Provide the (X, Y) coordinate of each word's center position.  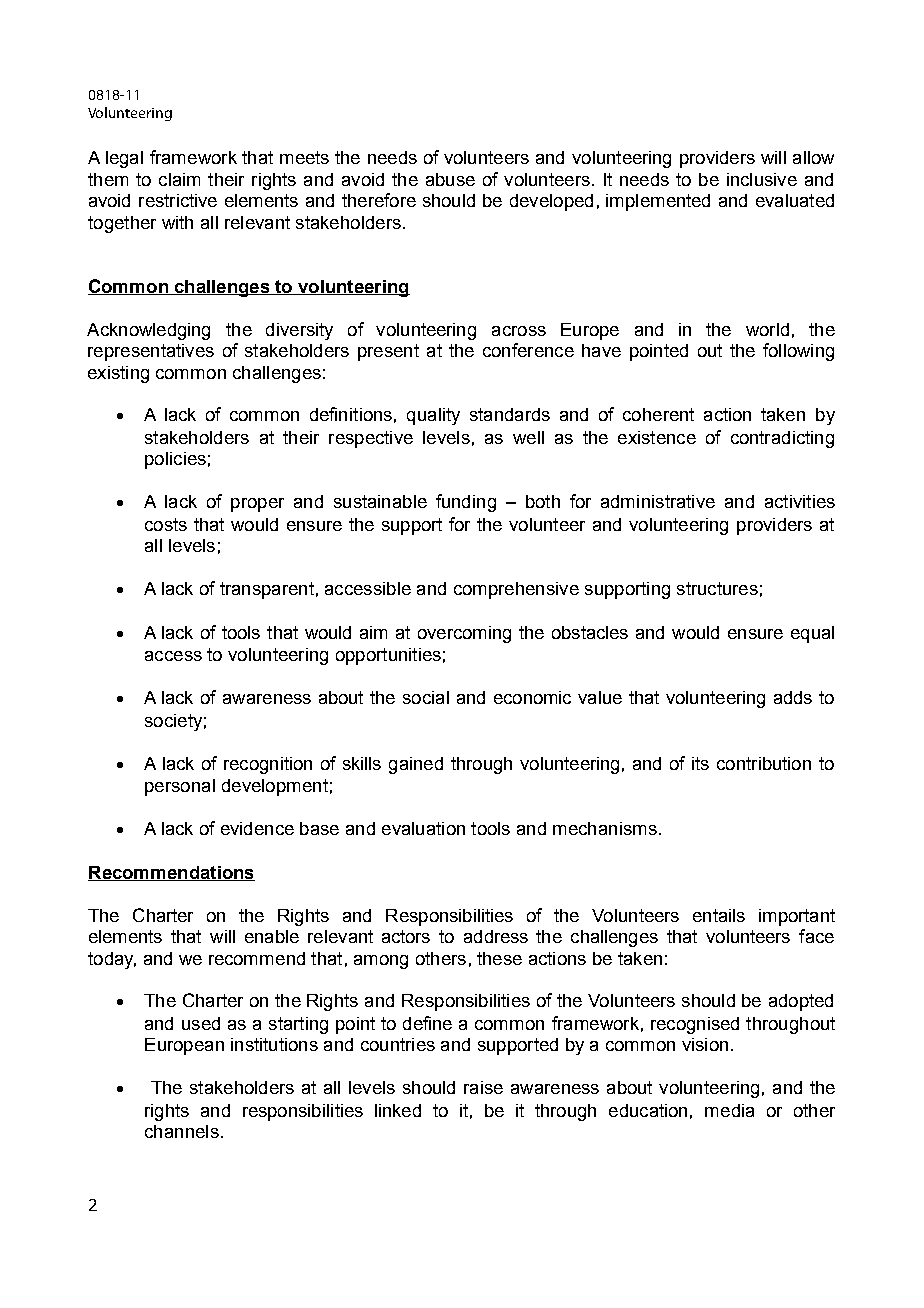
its (700, 763)
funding (466, 503)
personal (180, 787)
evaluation (423, 828)
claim (179, 179)
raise (483, 1087)
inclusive (762, 179)
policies (175, 460)
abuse (450, 179)
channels (182, 1131)
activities (800, 501)
